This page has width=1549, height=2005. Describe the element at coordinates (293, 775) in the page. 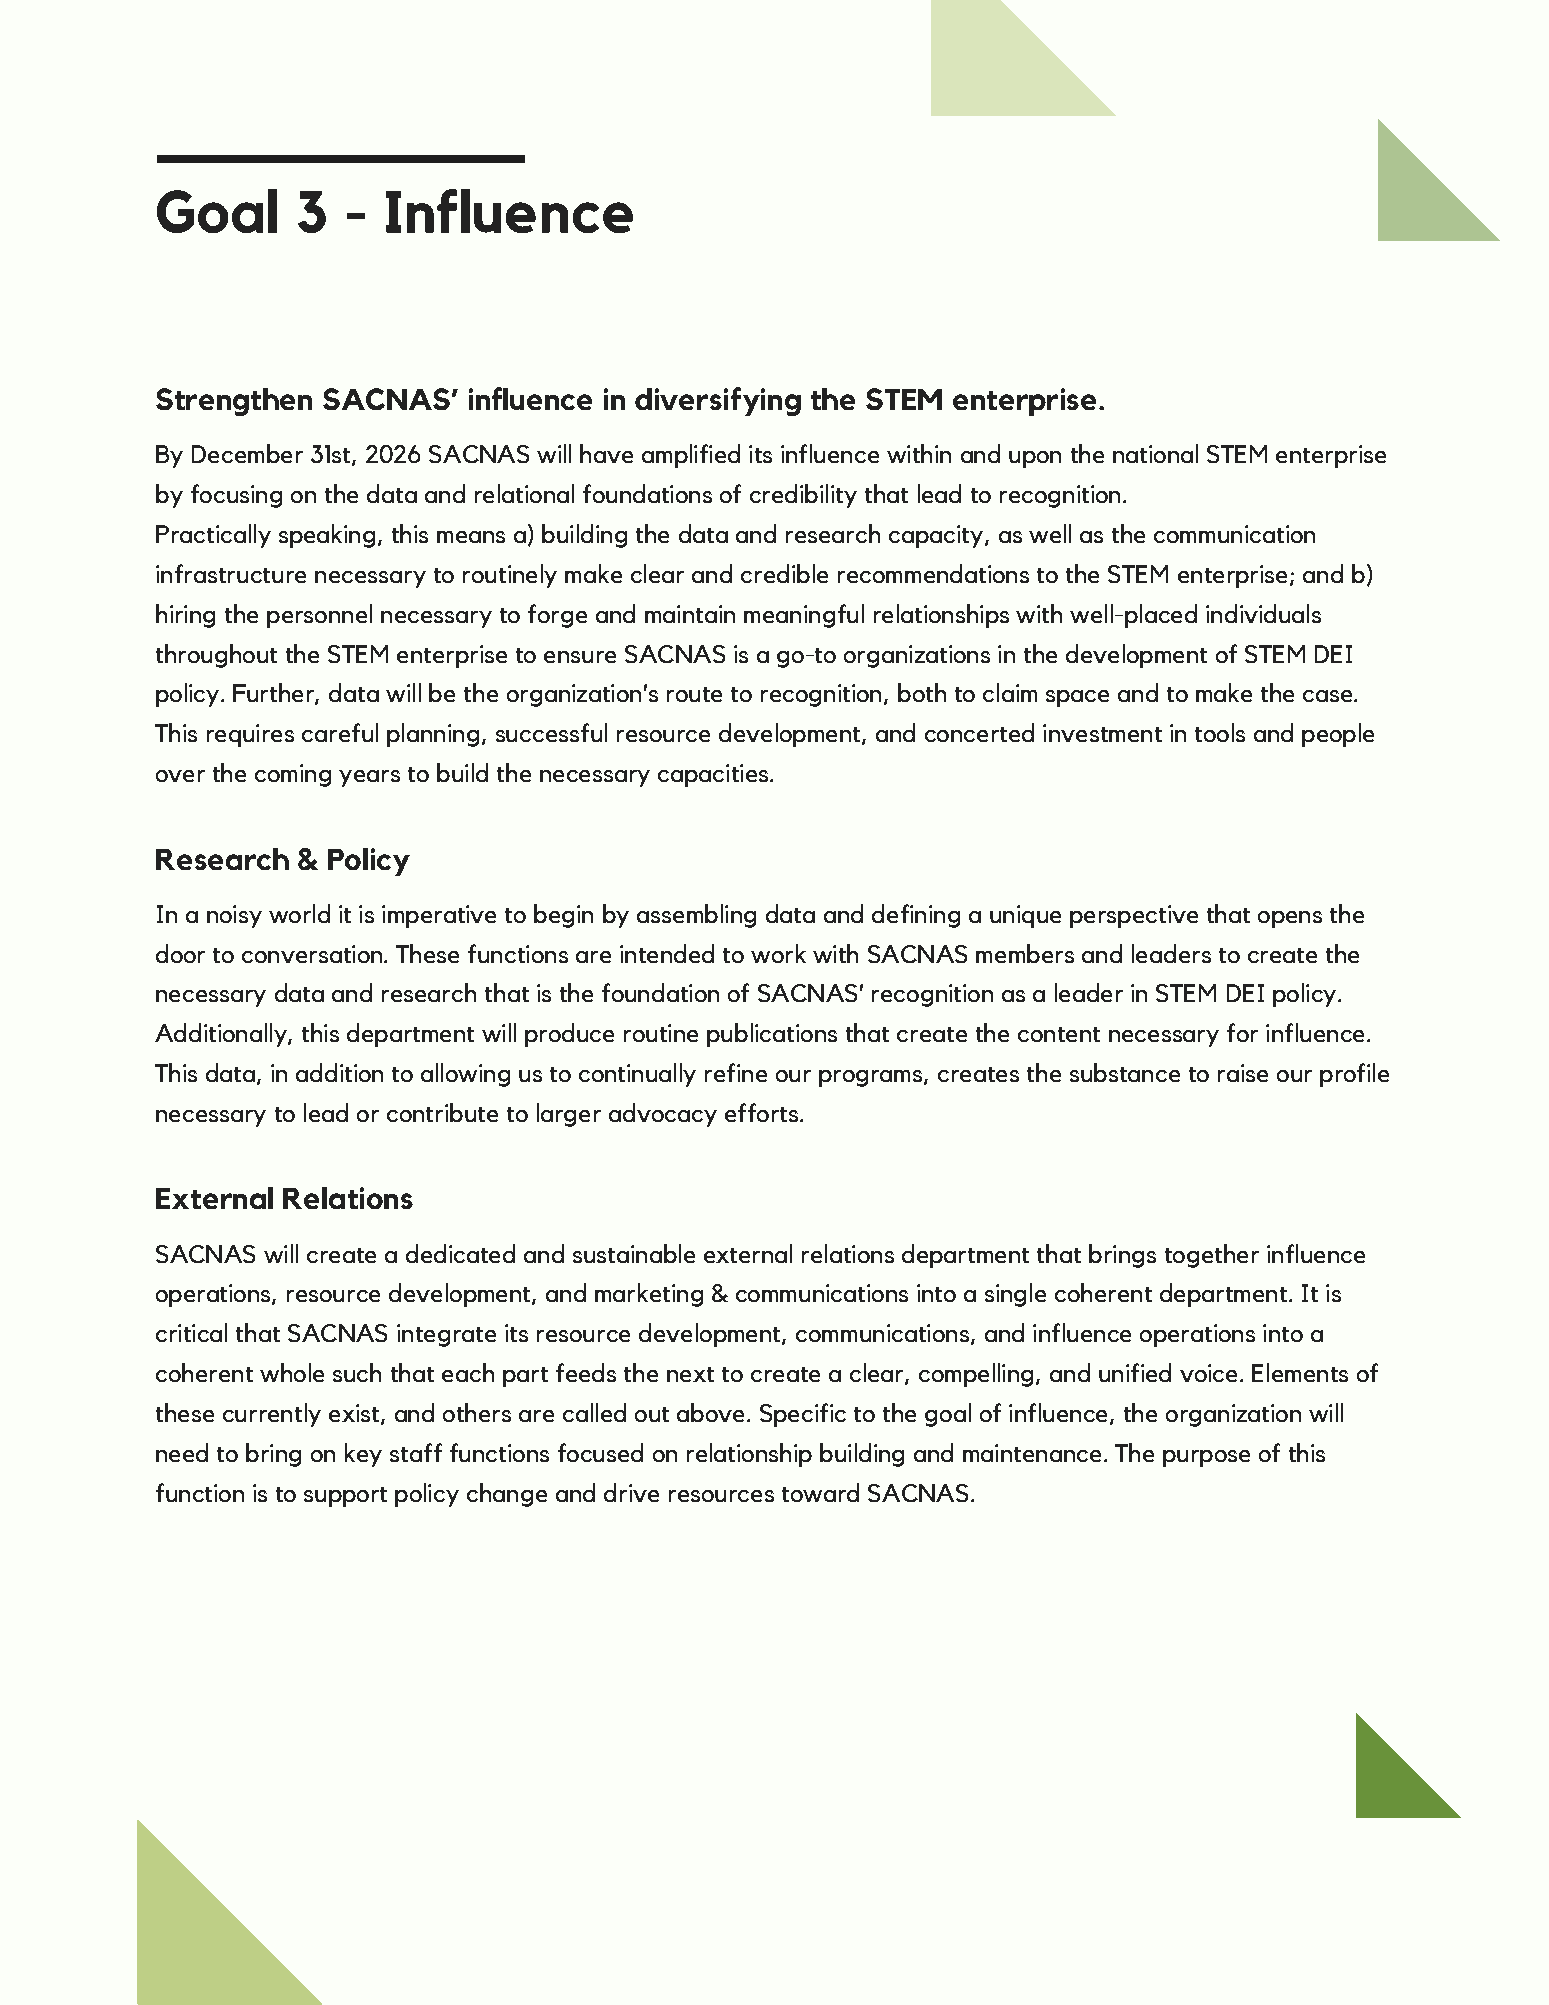

I see `coming` at that location.
